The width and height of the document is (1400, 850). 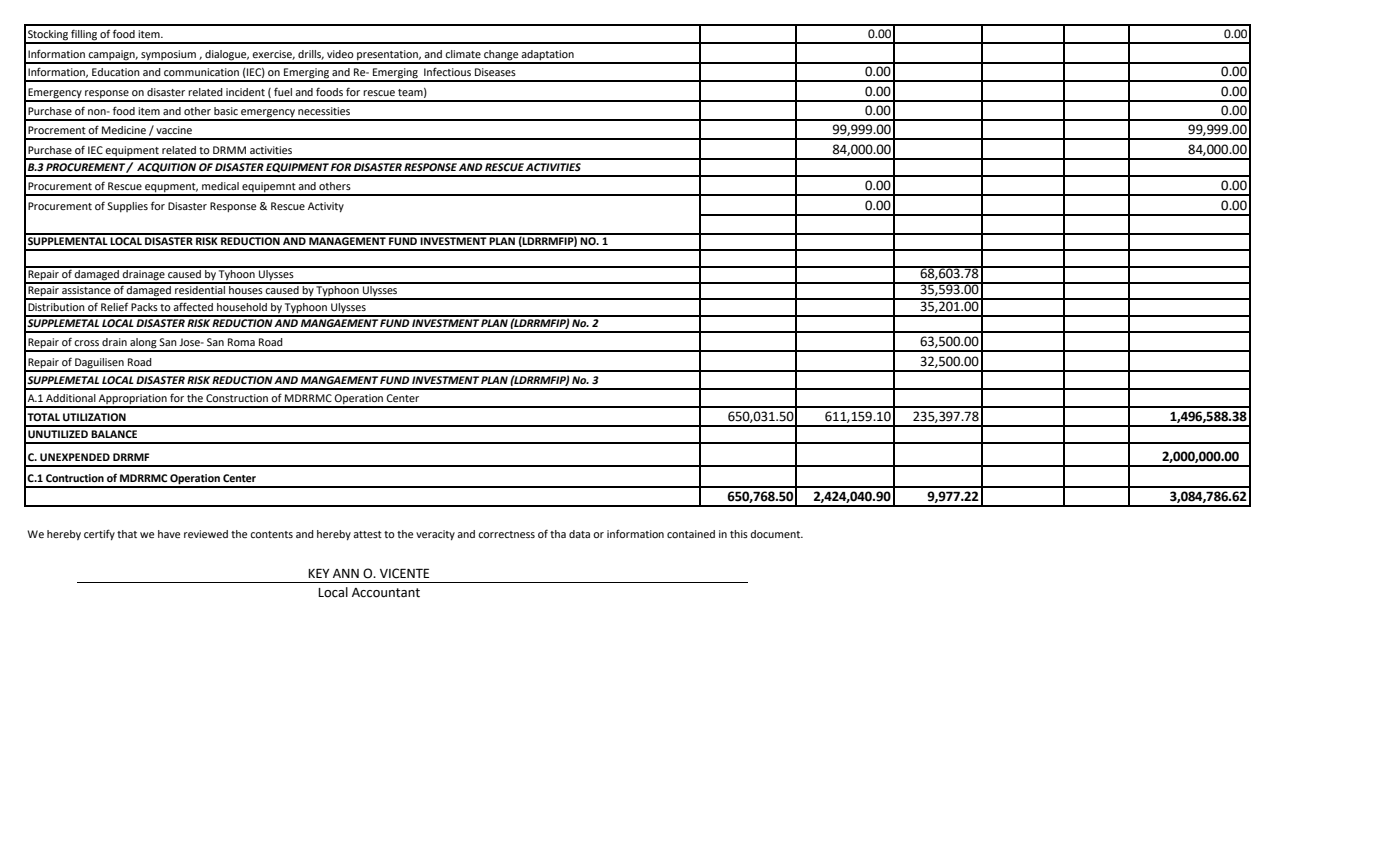 I want to click on have, so click(x=169, y=534).
